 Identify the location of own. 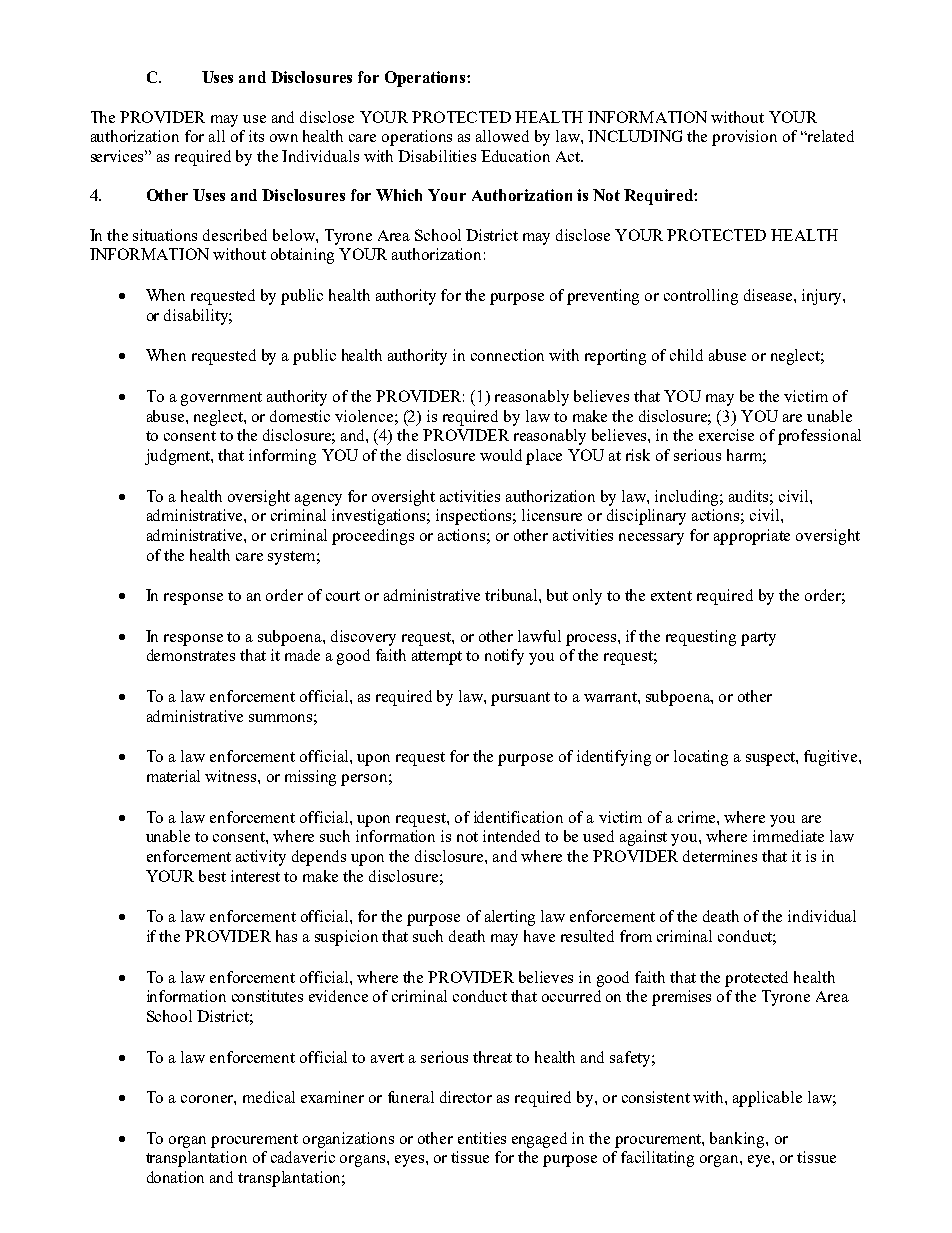
(284, 138).
